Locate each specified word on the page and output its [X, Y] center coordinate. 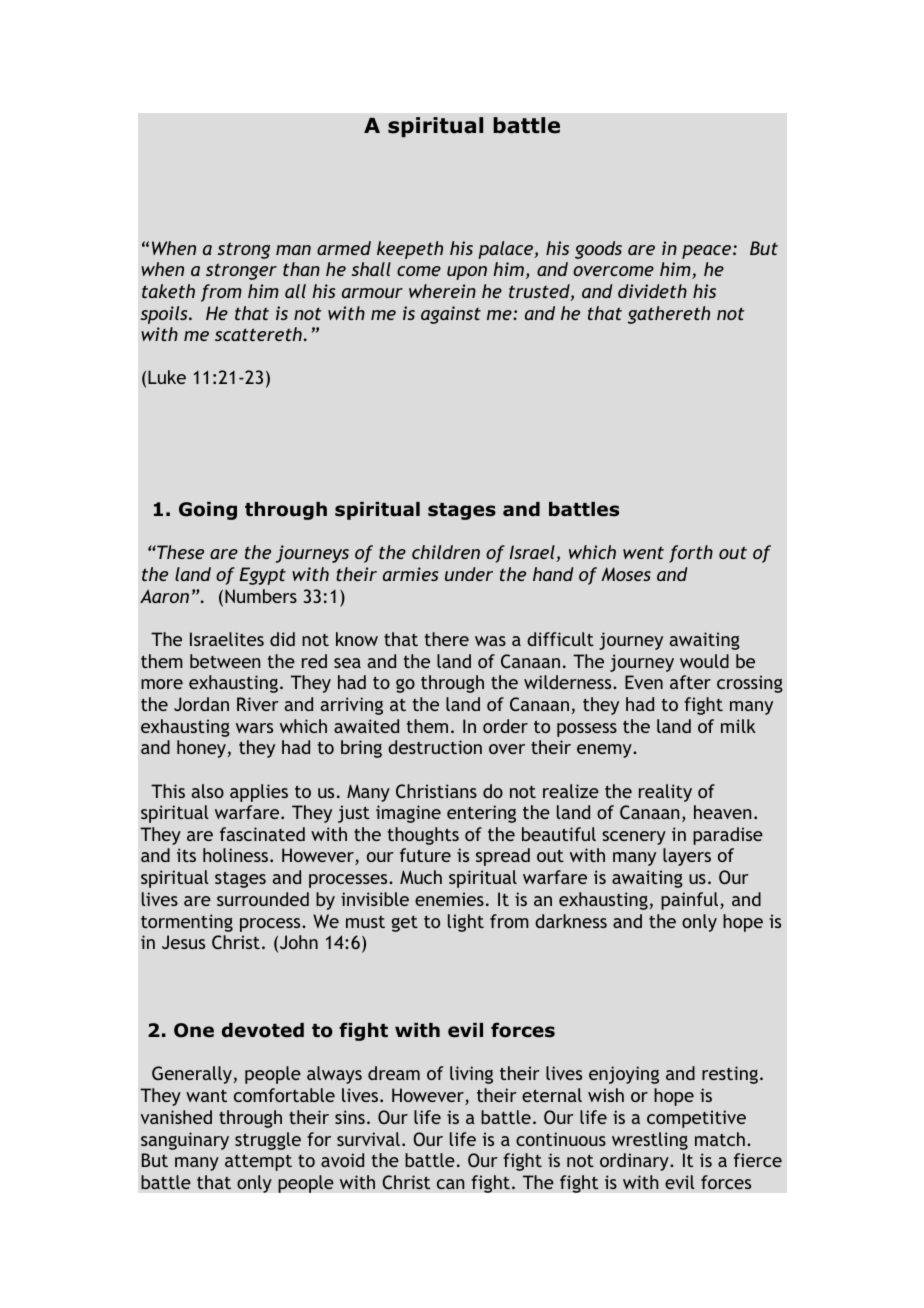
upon [467, 273]
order [505, 726]
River [258, 704]
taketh [168, 291]
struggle [268, 1141]
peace [706, 252]
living [471, 1075]
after [690, 682]
